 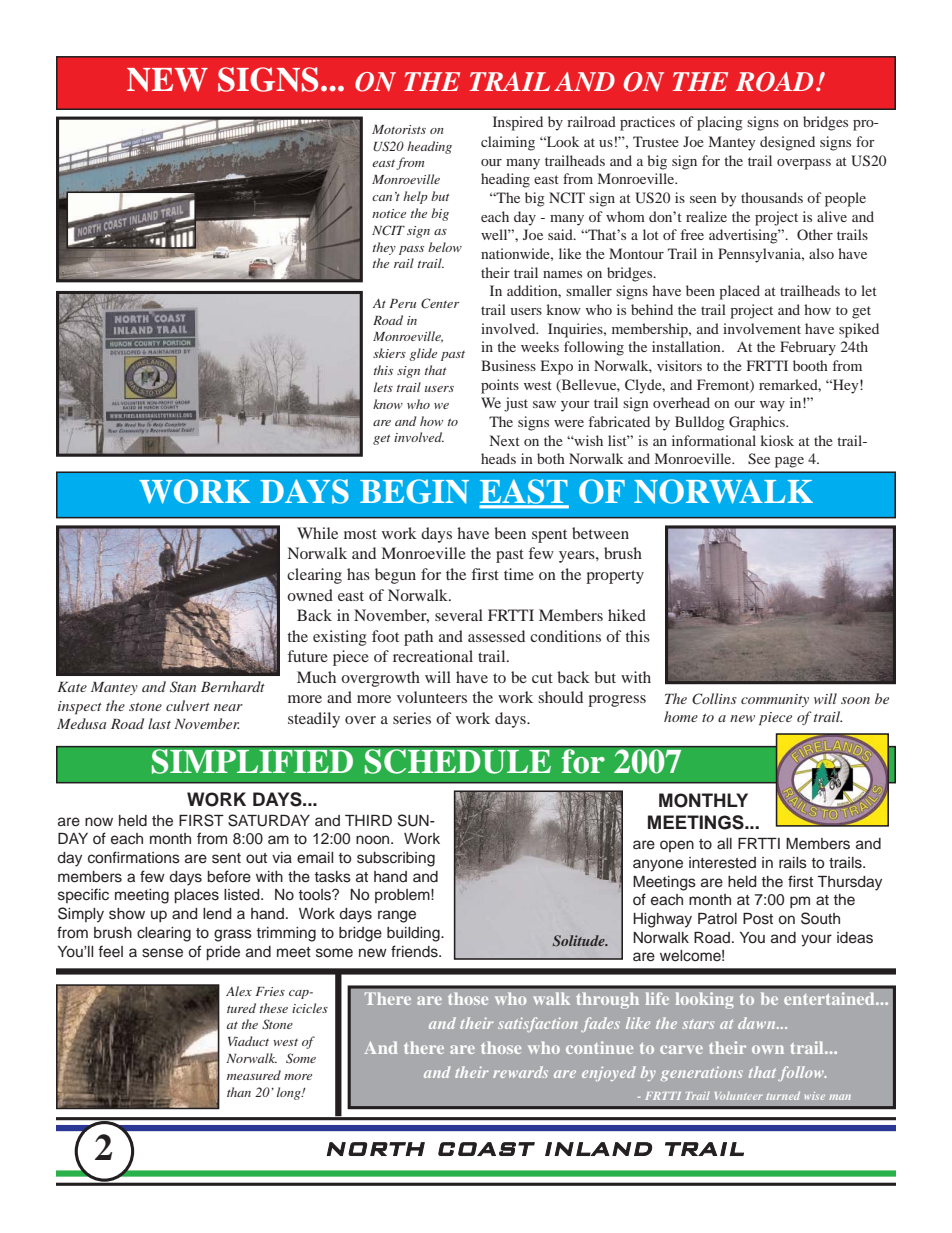 What do you see at coordinates (520, 1072) in the screenshot?
I see `rewards` at bounding box center [520, 1072].
